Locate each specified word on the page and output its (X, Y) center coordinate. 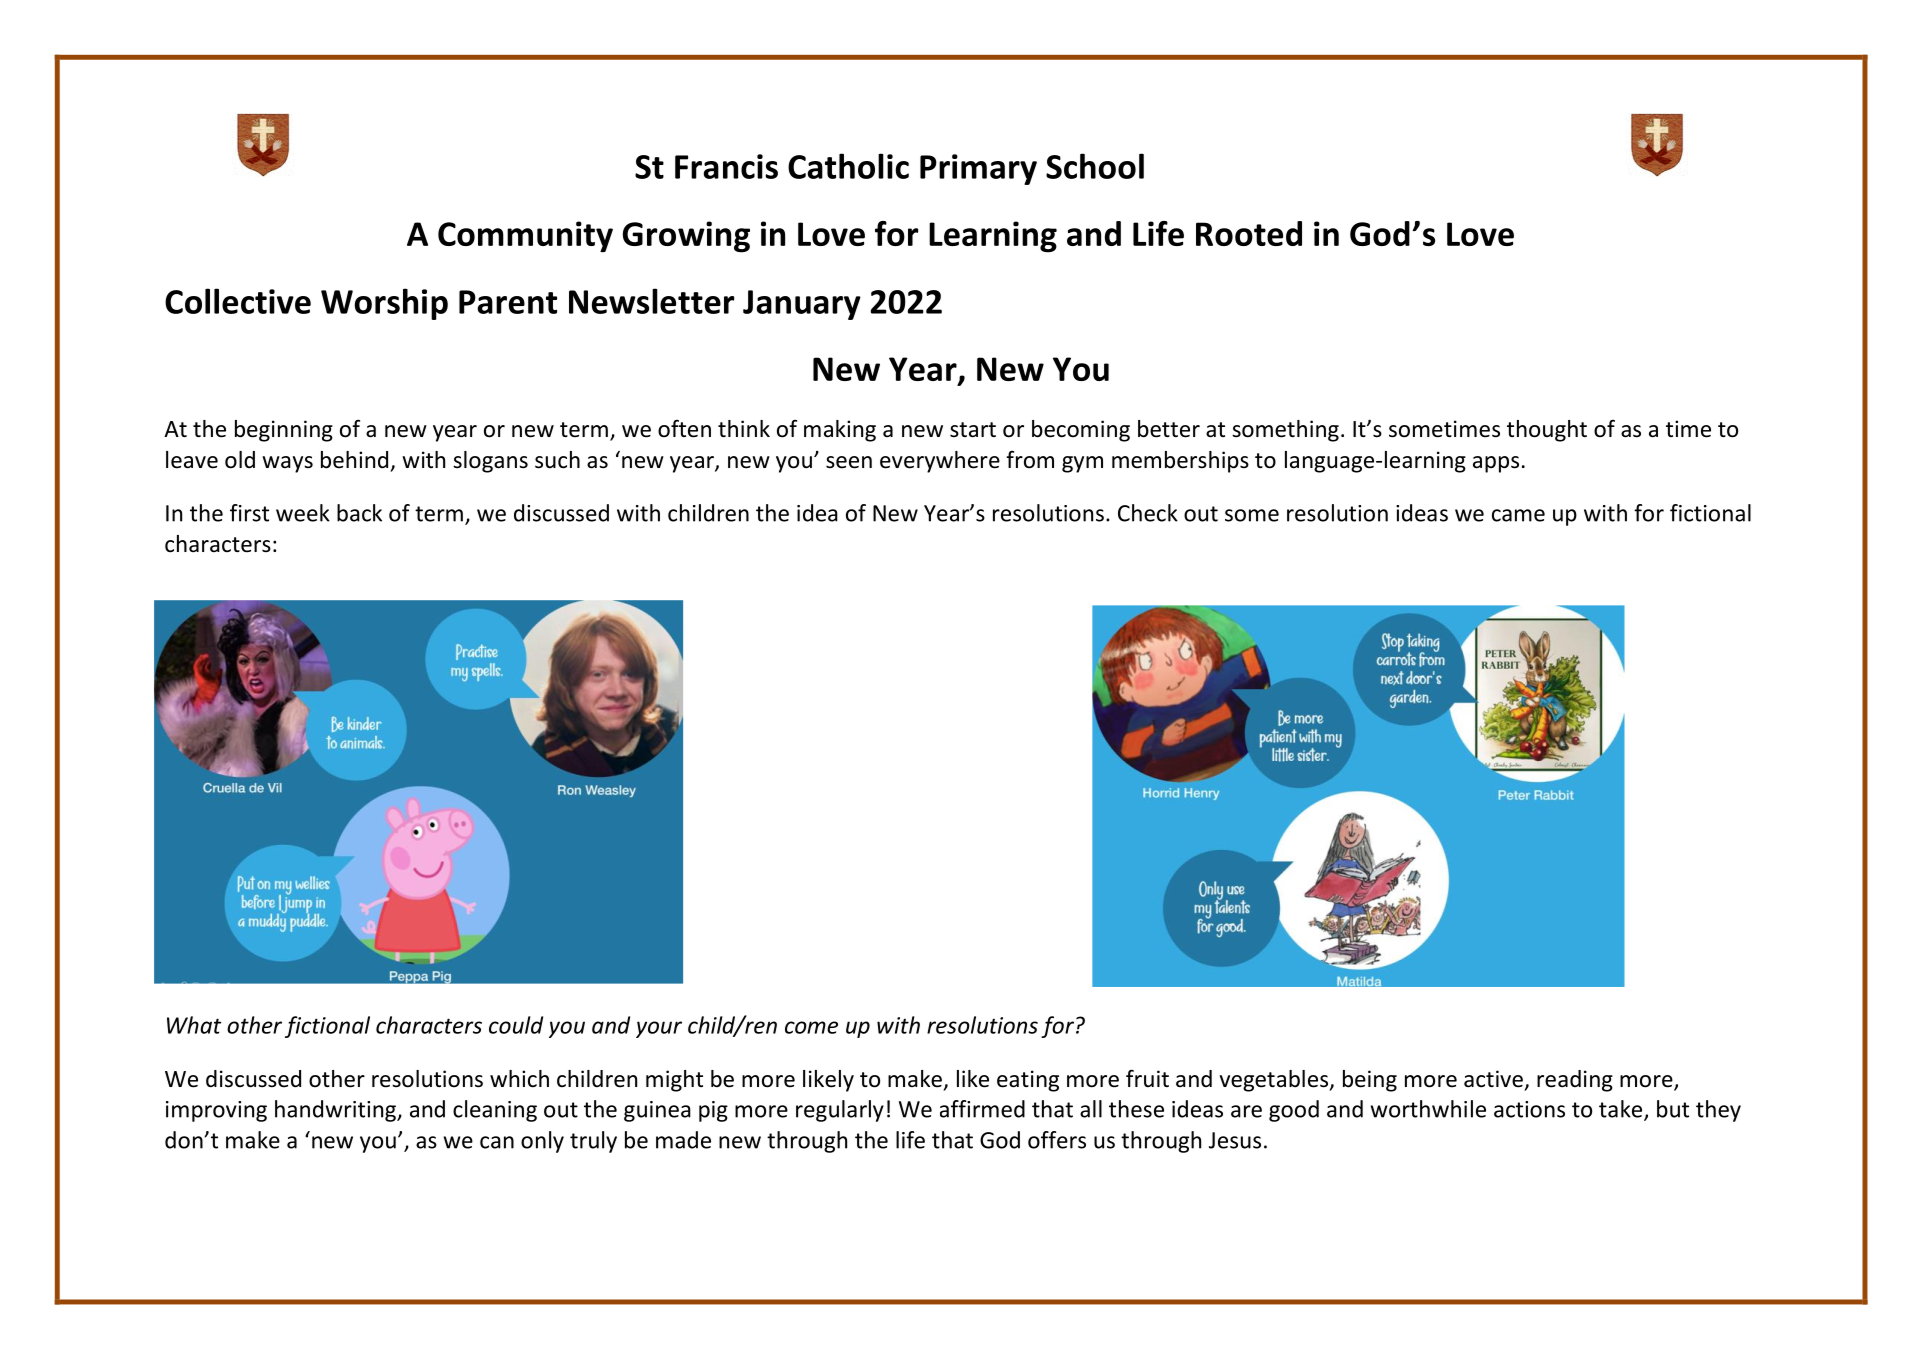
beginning (284, 431)
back (359, 513)
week (303, 513)
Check (1148, 513)
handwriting (336, 1111)
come (811, 1027)
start (973, 430)
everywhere (940, 462)
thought (1547, 431)
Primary (978, 169)
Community (525, 237)
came (1518, 515)
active (1493, 1079)
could (516, 1025)
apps (1496, 464)
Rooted (1249, 233)
